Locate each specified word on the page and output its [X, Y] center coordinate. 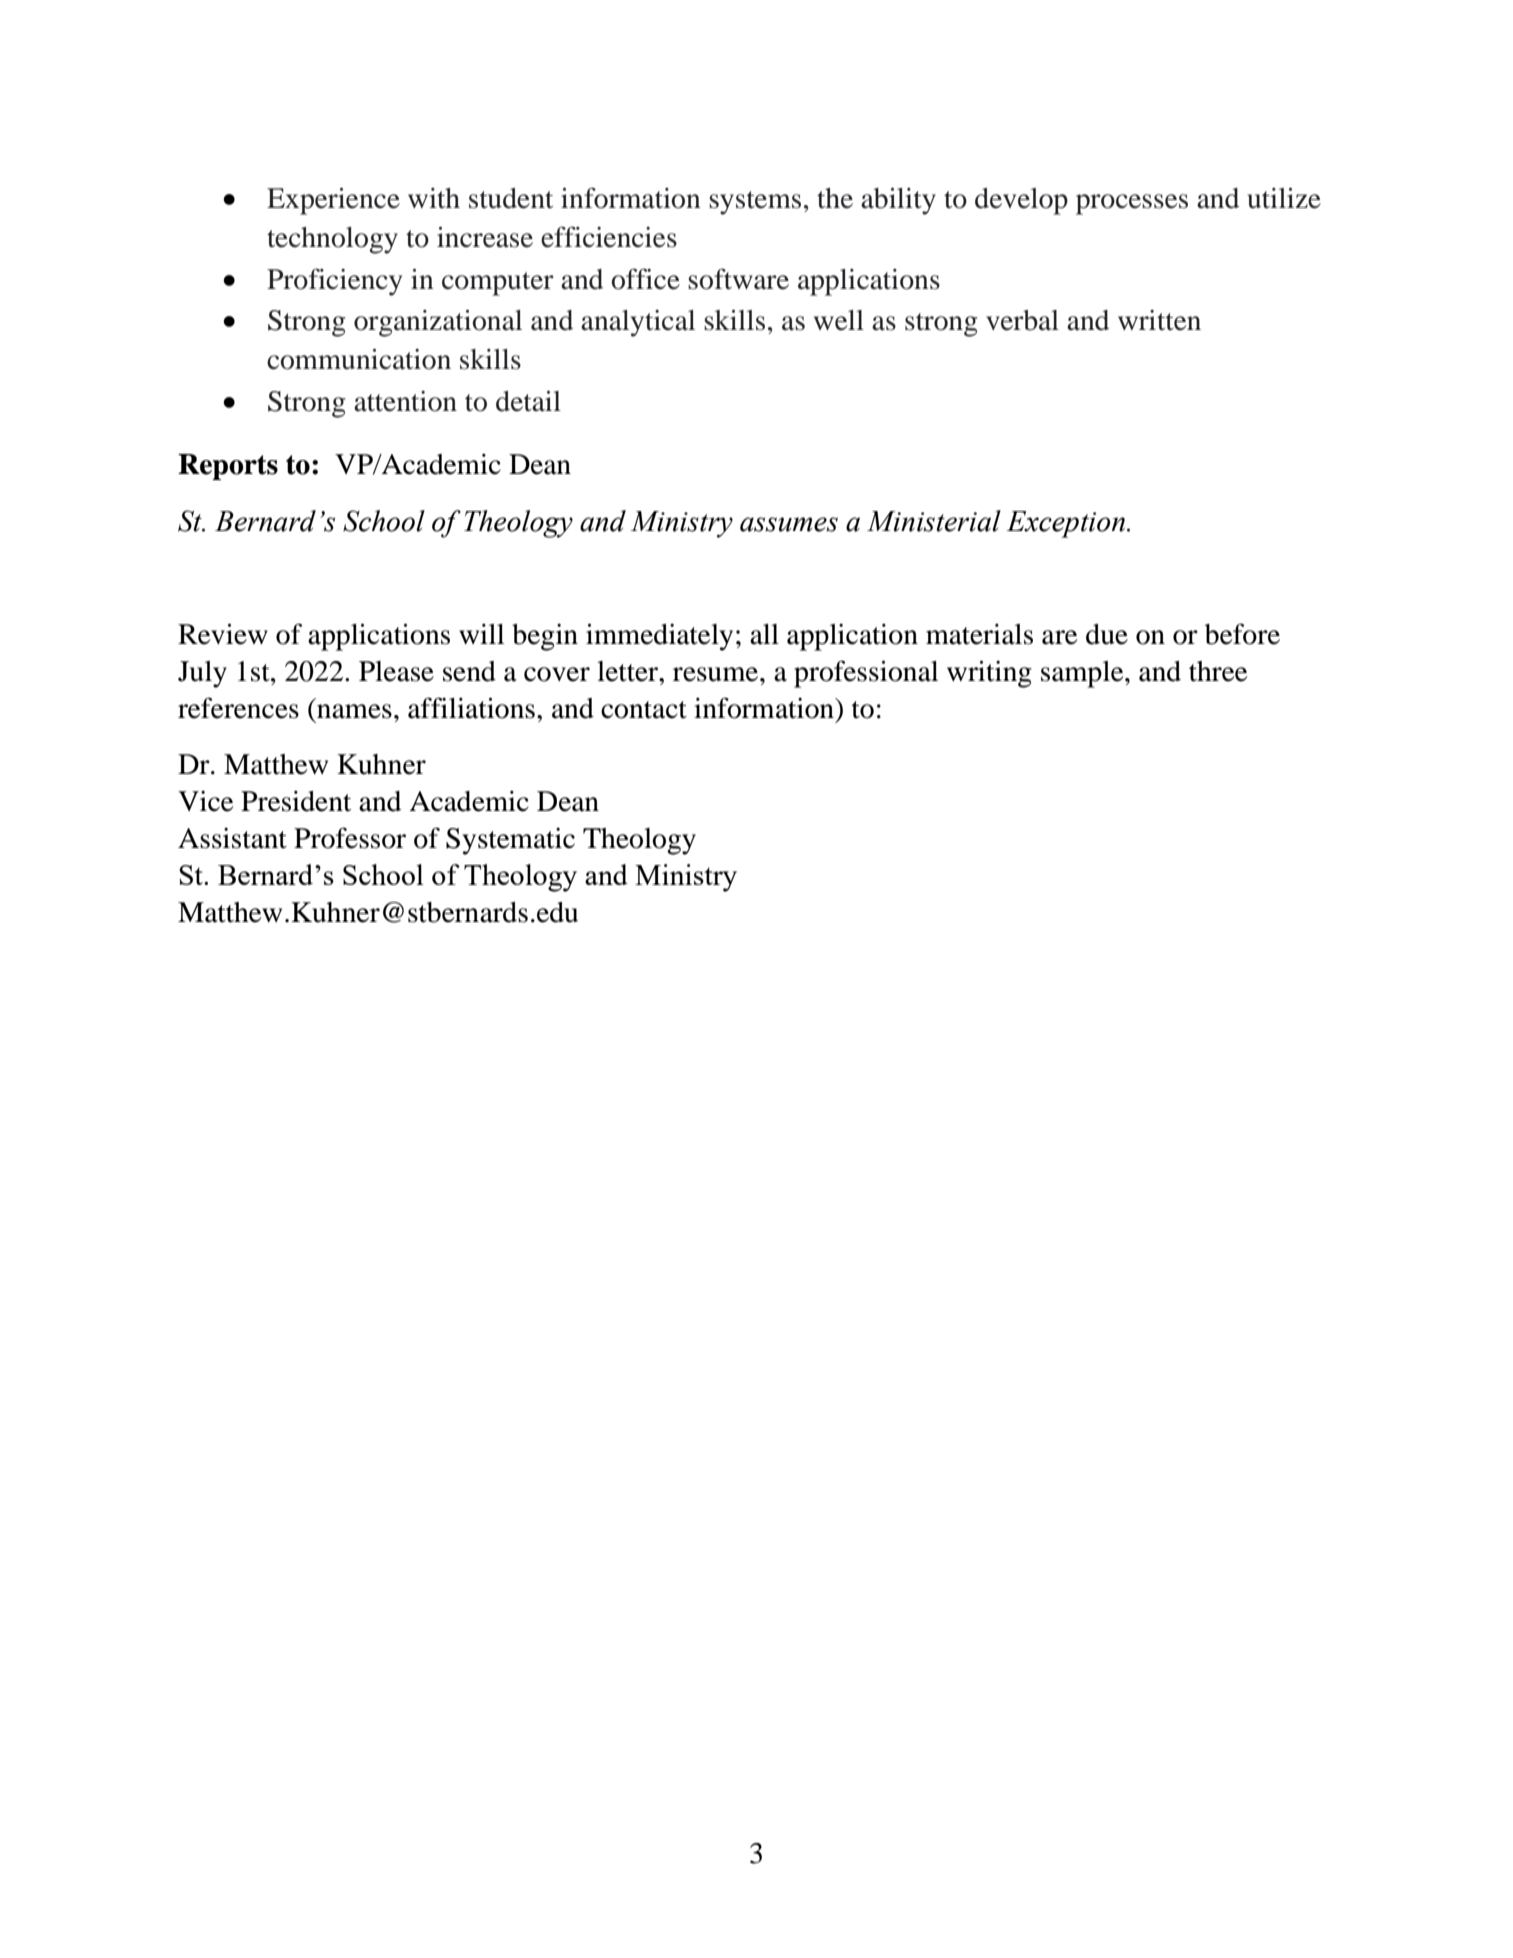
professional [866, 674]
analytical [638, 323]
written [1159, 320]
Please [396, 671]
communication [359, 359]
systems [755, 203]
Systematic [510, 841]
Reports [228, 467]
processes [1132, 204]
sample [1083, 674]
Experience [333, 201]
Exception [1067, 524]
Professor [350, 838]
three [1218, 671]
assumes [789, 524]
